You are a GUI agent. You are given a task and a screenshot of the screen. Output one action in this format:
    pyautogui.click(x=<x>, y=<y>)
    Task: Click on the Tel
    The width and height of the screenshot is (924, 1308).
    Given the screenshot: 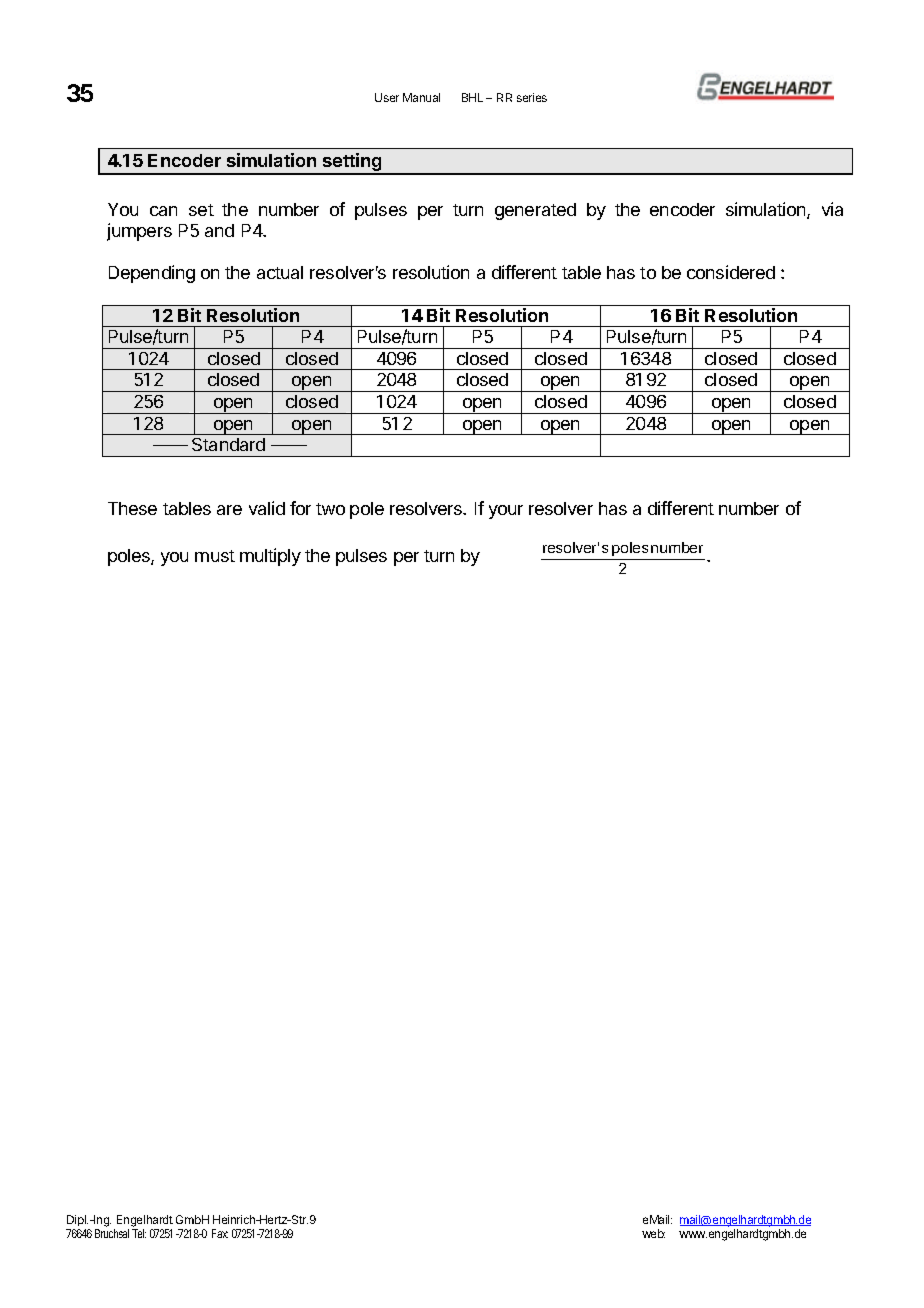 What is the action you would take?
    pyautogui.click(x=139, y=1233)
